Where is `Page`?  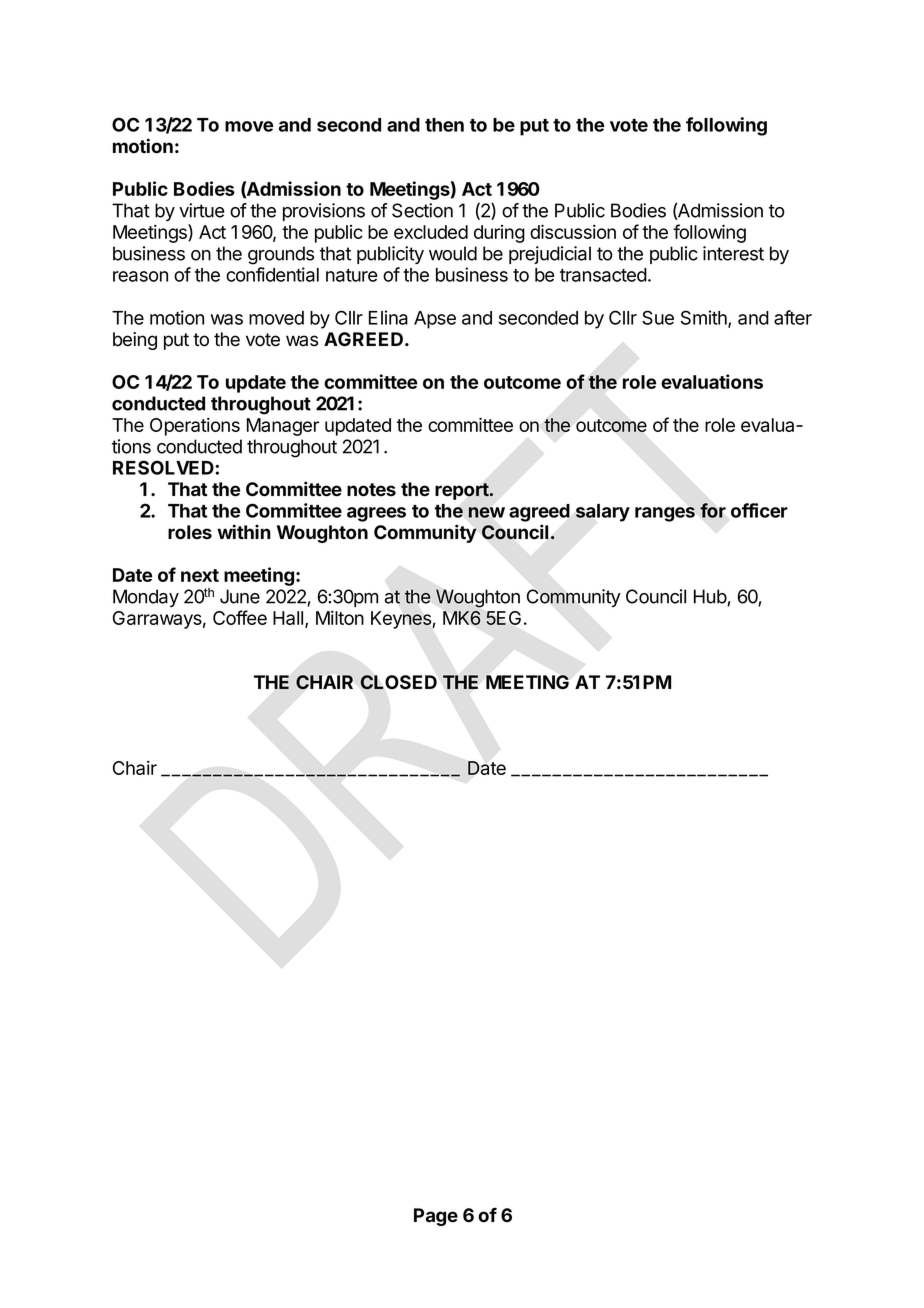
Page is located at coordinates (436, 1217).
